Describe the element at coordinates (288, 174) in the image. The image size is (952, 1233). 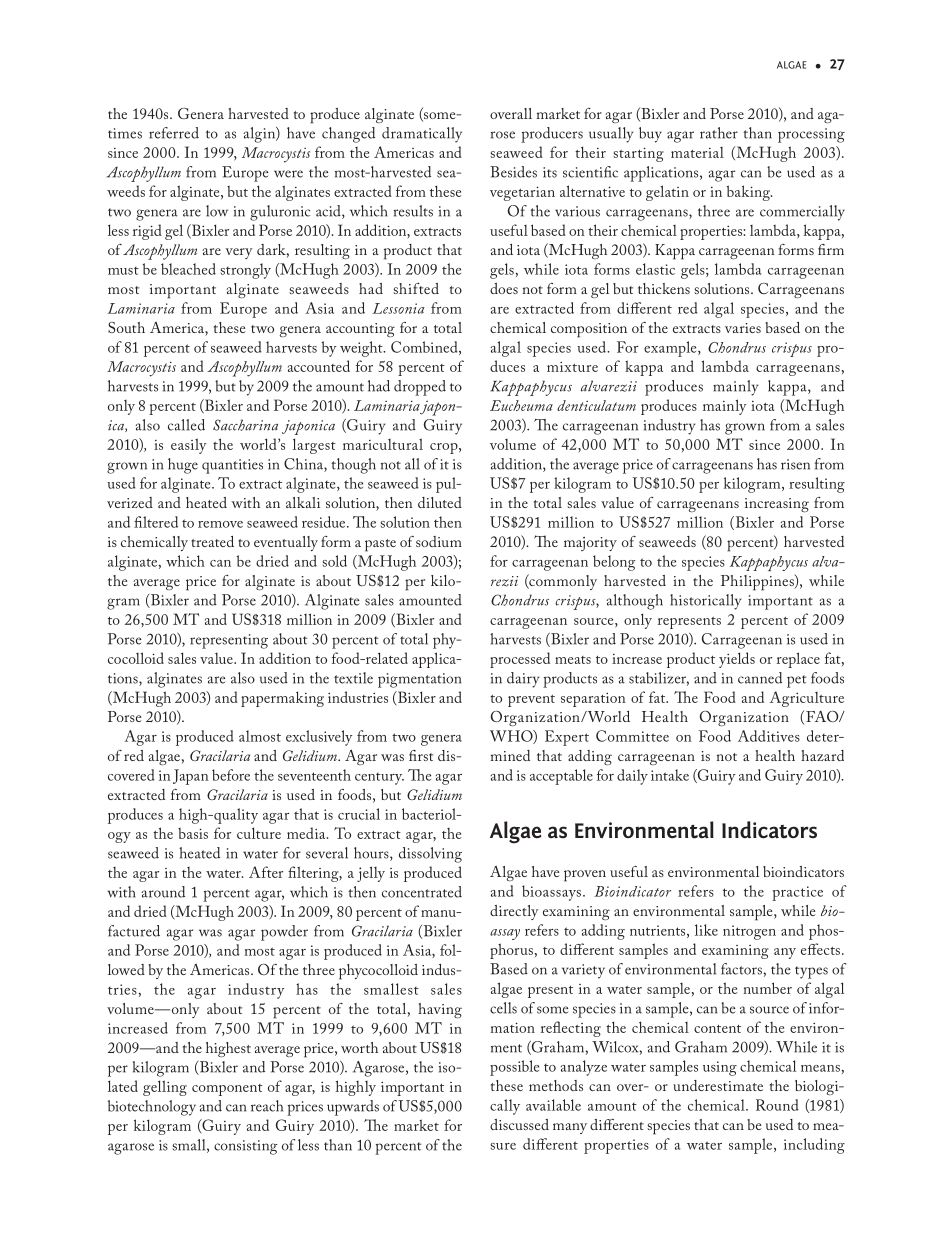
I see `were` at that location.
